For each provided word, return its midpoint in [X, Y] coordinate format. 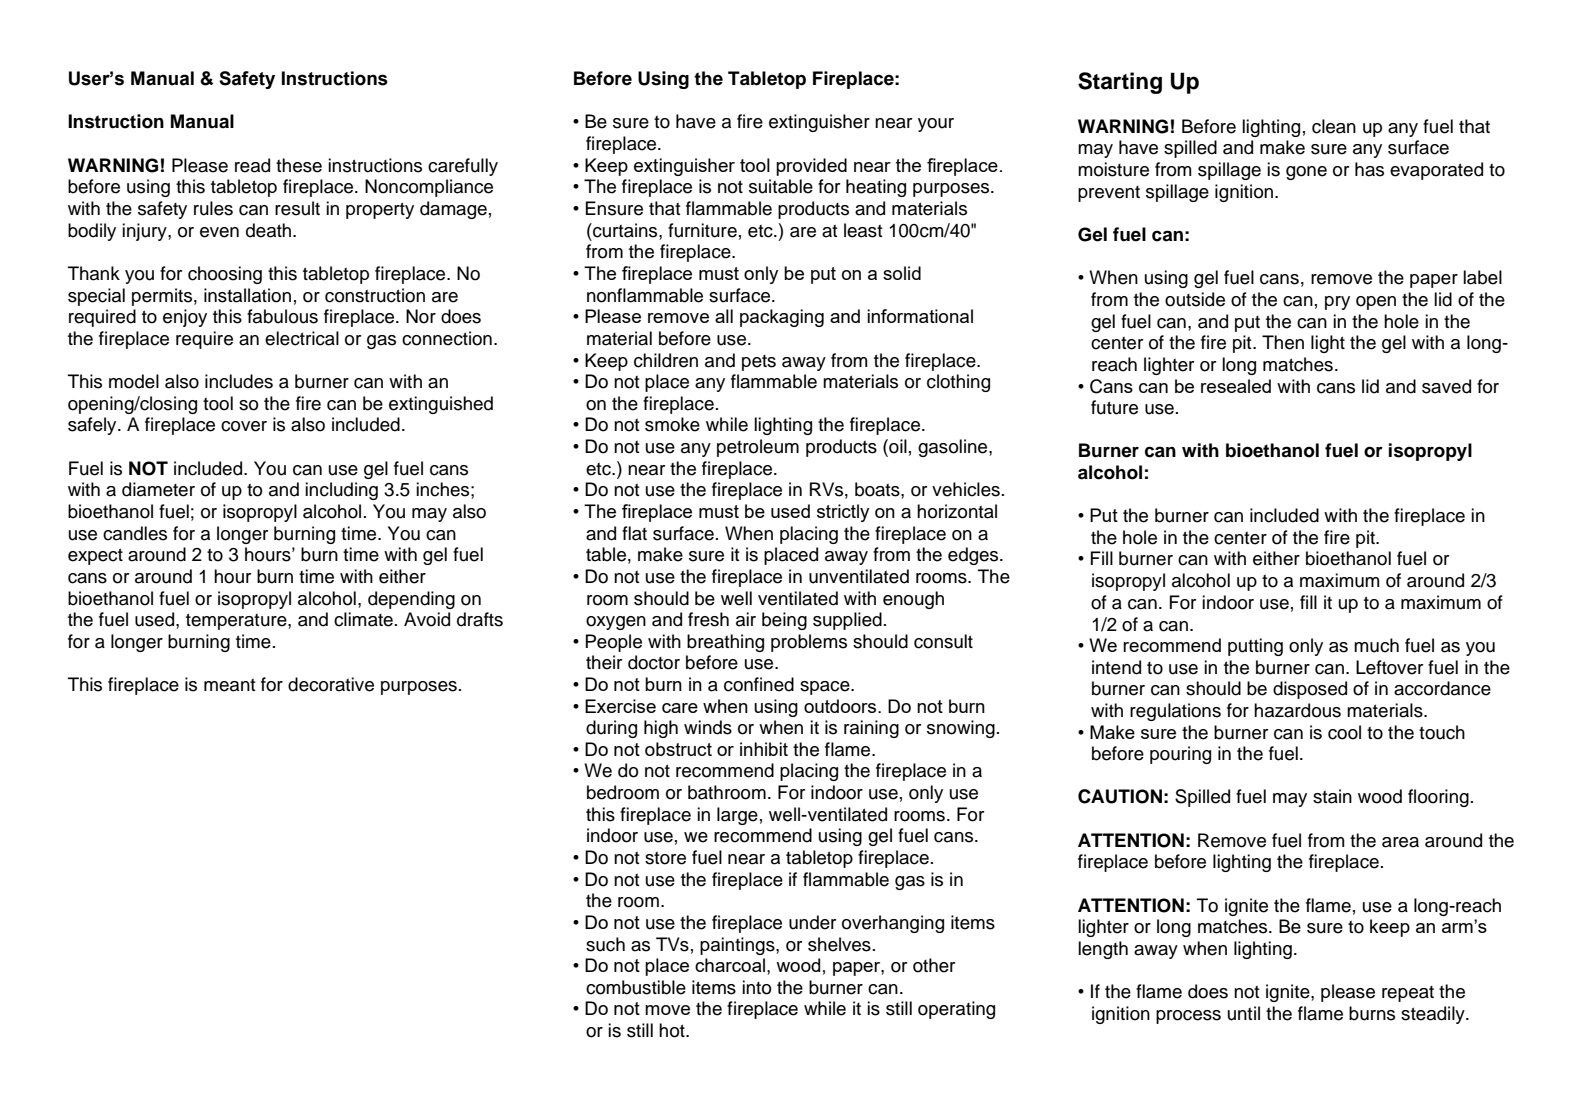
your [936, 125]
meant [230, 685]
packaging [782, 318]
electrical [302, 338]
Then [1283, 342]
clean [1334, 126]
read [252, 165]
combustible [636, 987]
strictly [843, 513]
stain [1332, 796]
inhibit [764, 749]
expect [95, 556]
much [1376, 645]
